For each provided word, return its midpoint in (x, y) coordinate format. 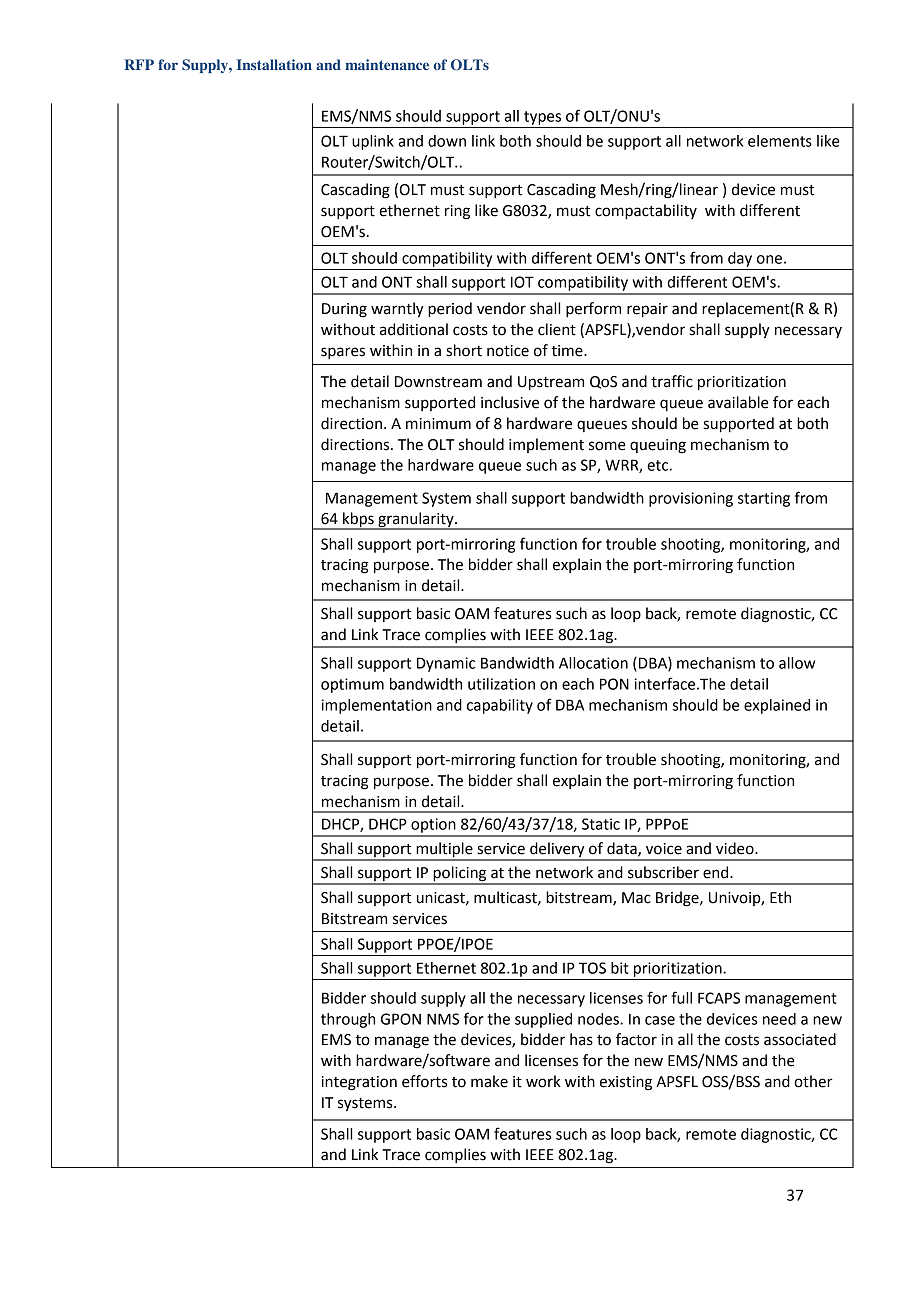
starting (764, 499)
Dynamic (446, 664)
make (489, 1081)
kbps (358, 521)
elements (780, 141)
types (542, 118)
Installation (274, 64)
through (348, 1020)
